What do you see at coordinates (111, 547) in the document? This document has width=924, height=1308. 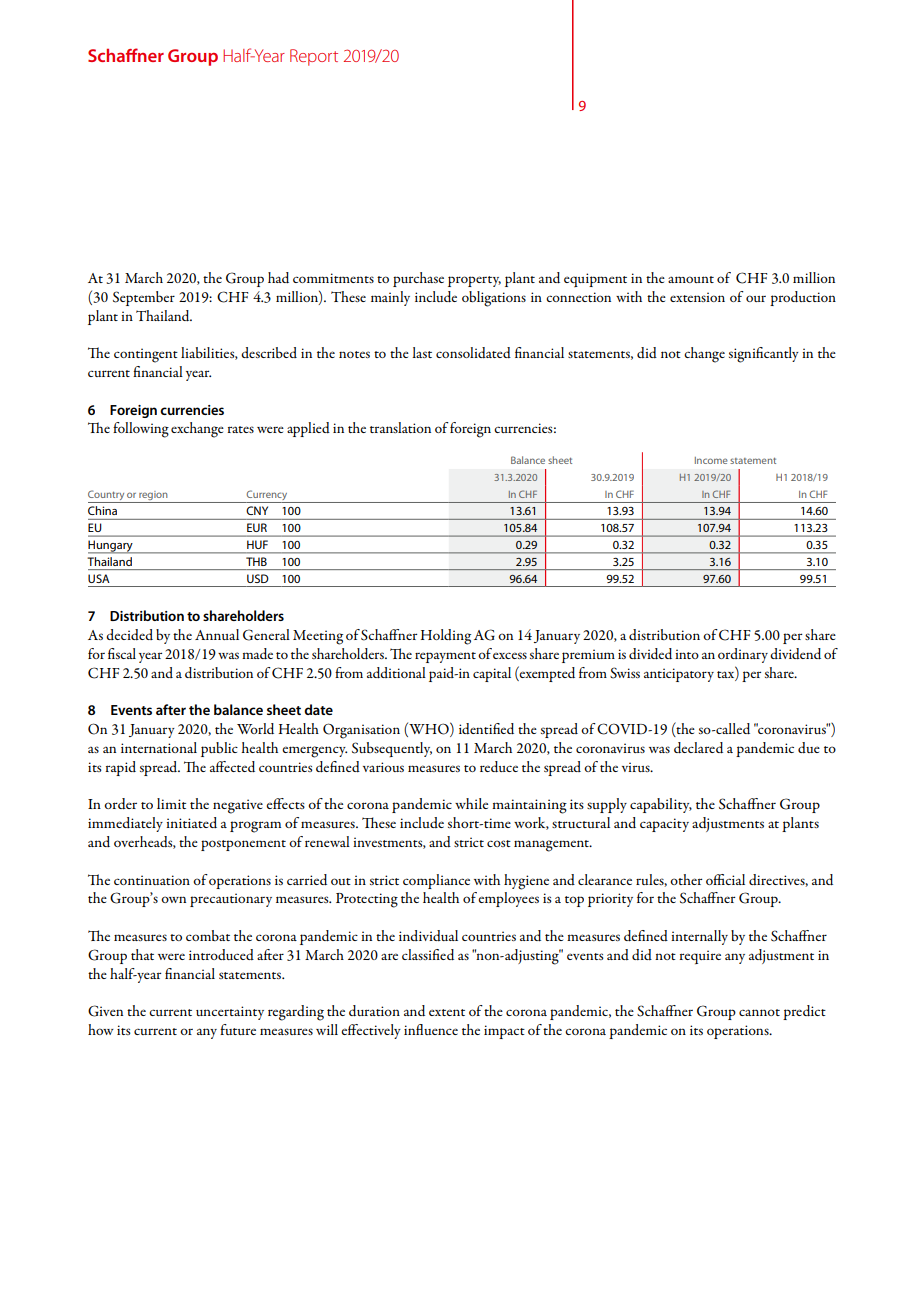 I see `Hungary` at bounding box center [111, 547].
